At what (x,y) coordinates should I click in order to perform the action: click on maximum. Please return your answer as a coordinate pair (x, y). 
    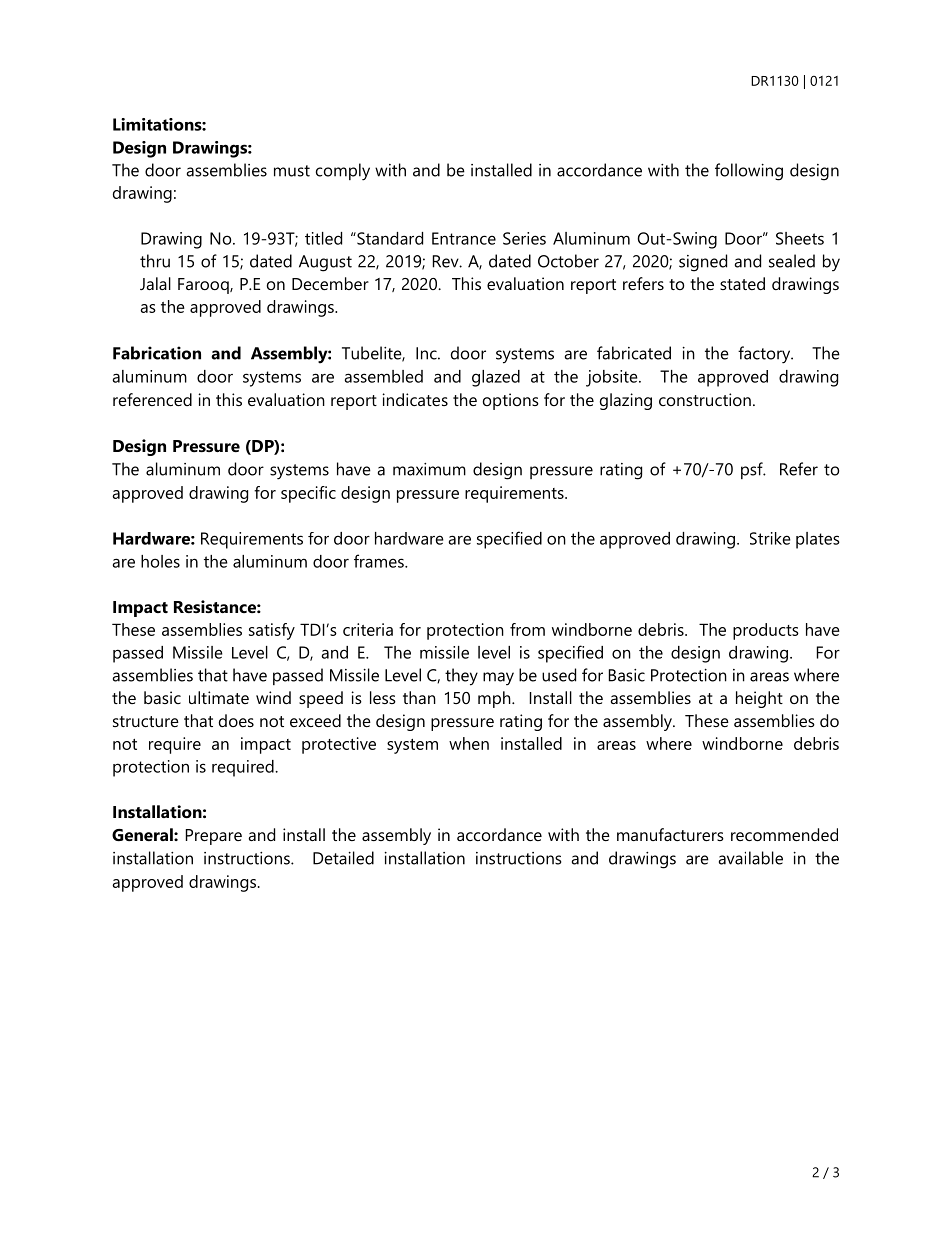
    Looking at the image, I should click on (429, 469).
